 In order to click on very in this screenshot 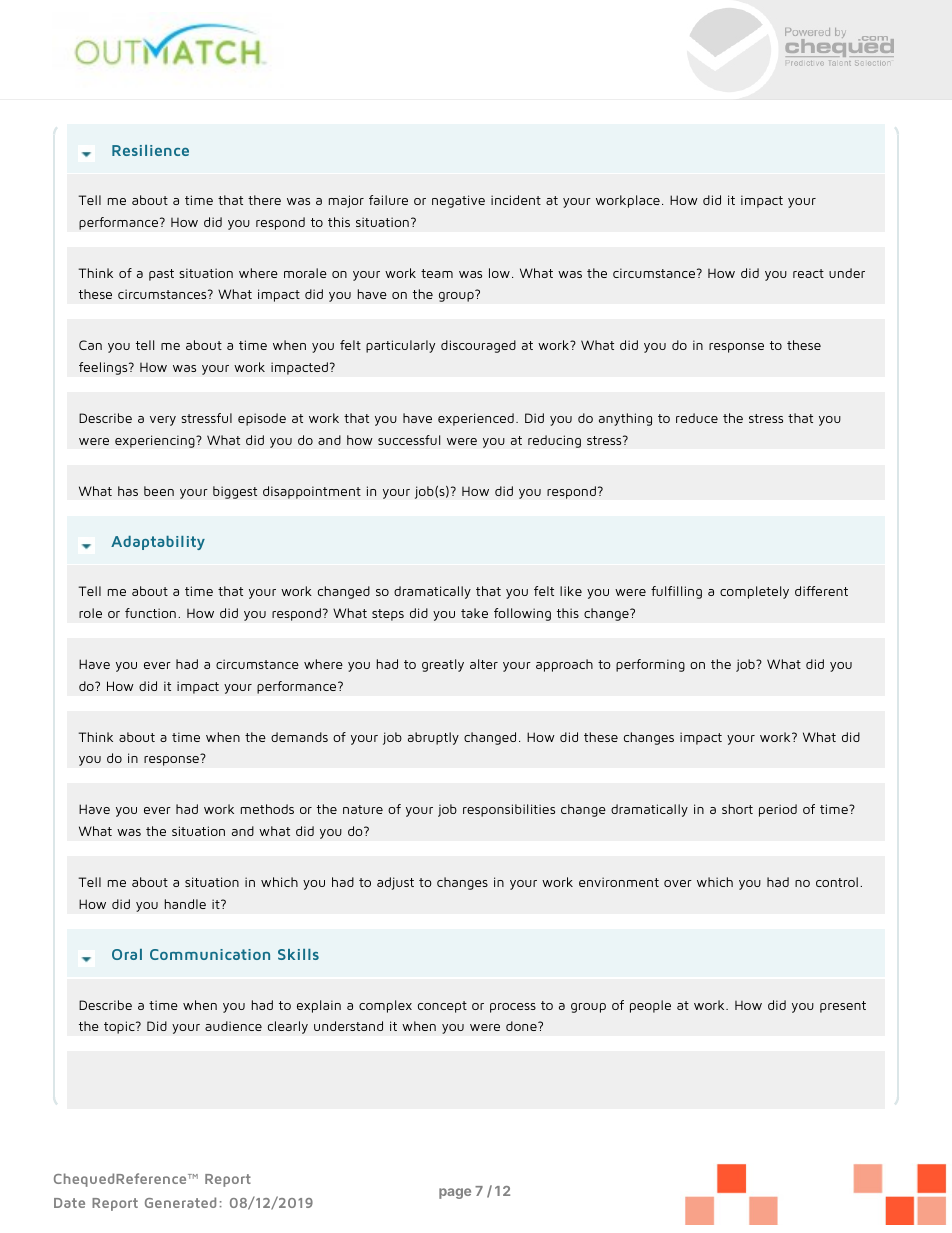, I will do `click(163, 421)`.
